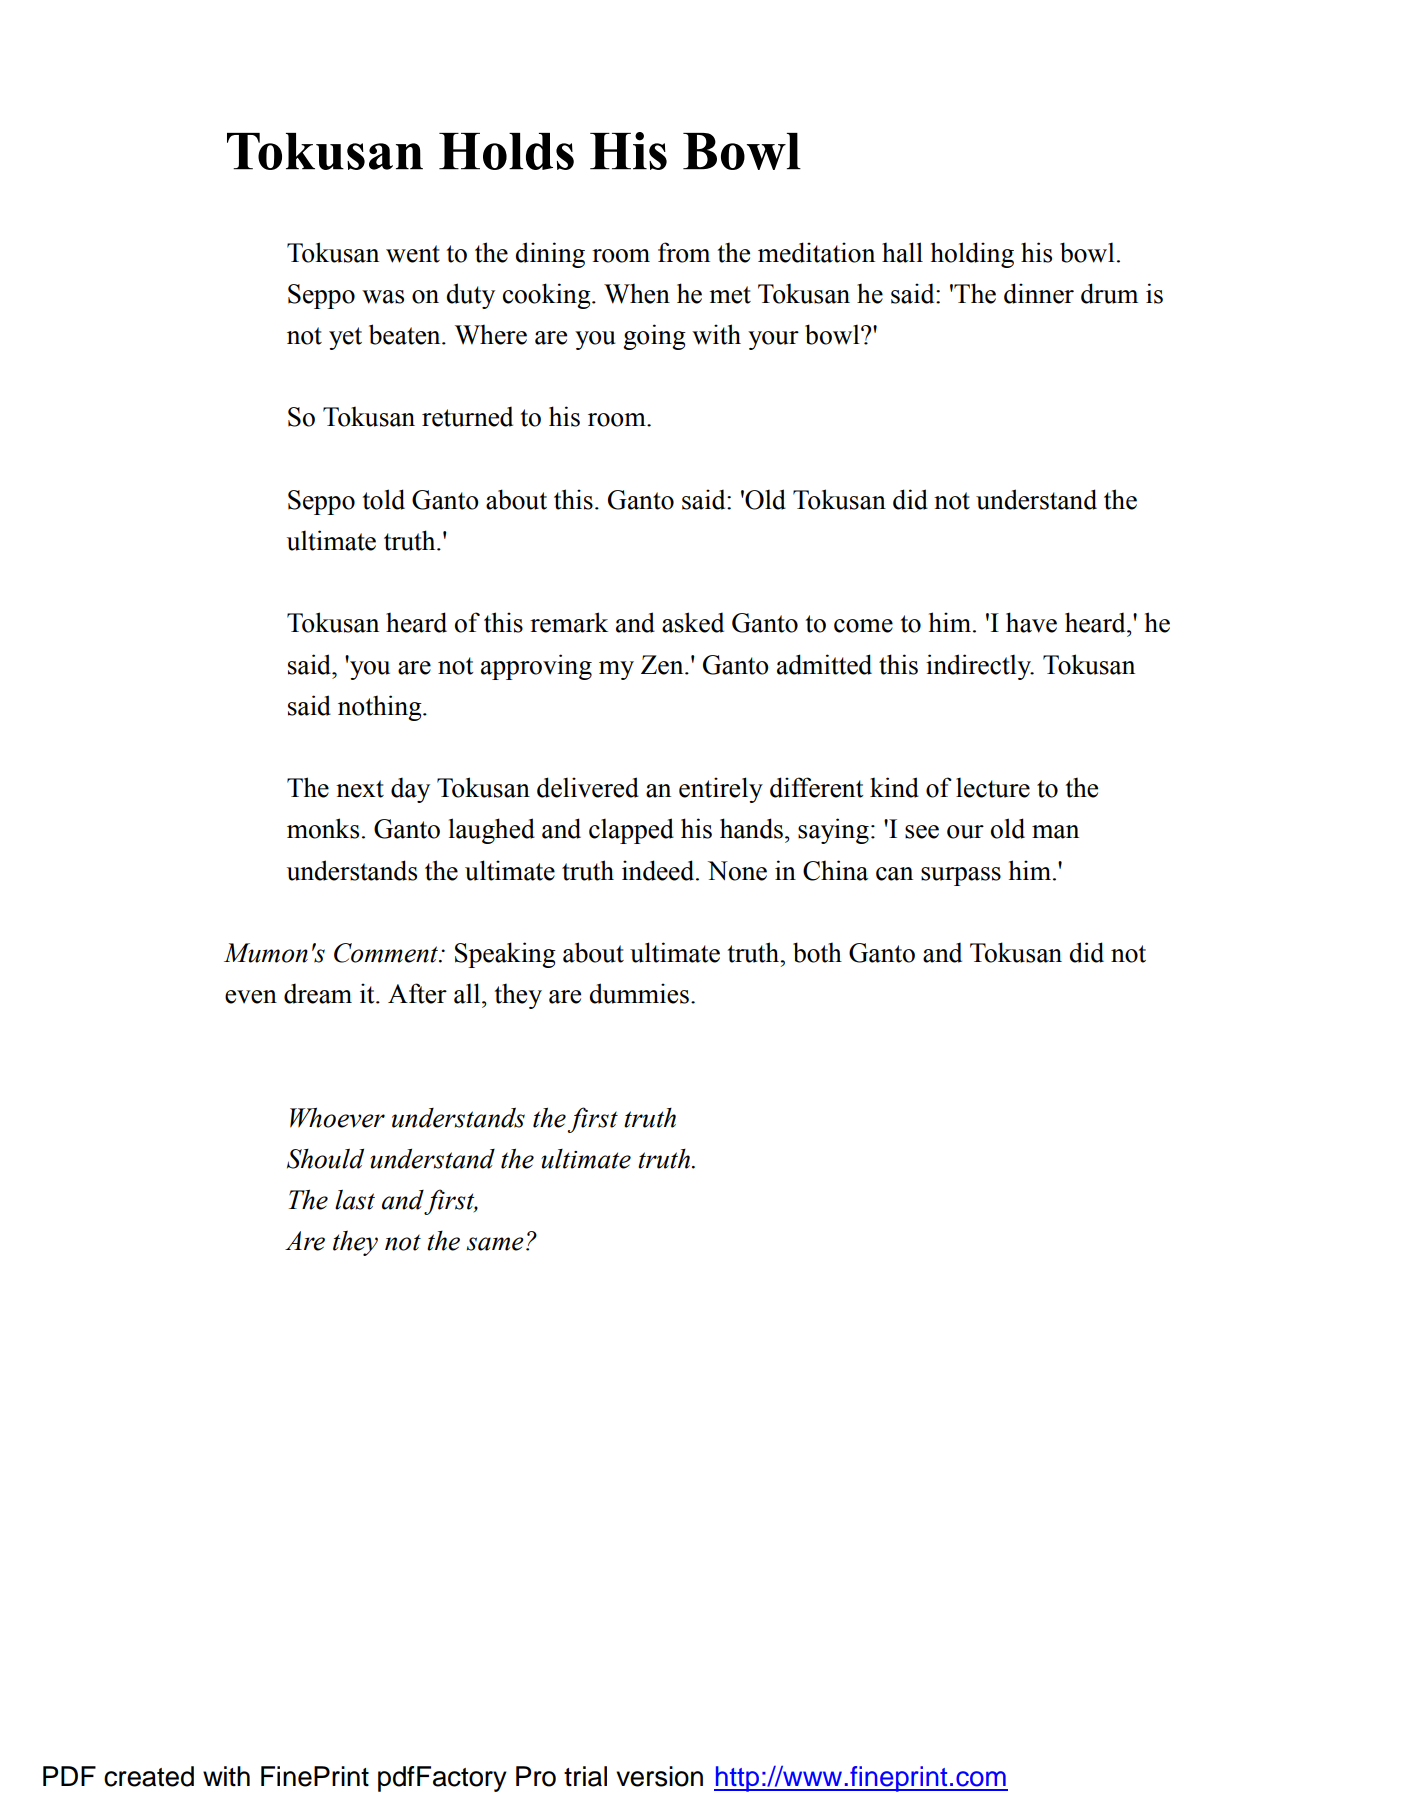  Describe the element at coordinates (817, 952) in the page. I see `both` at that location.
